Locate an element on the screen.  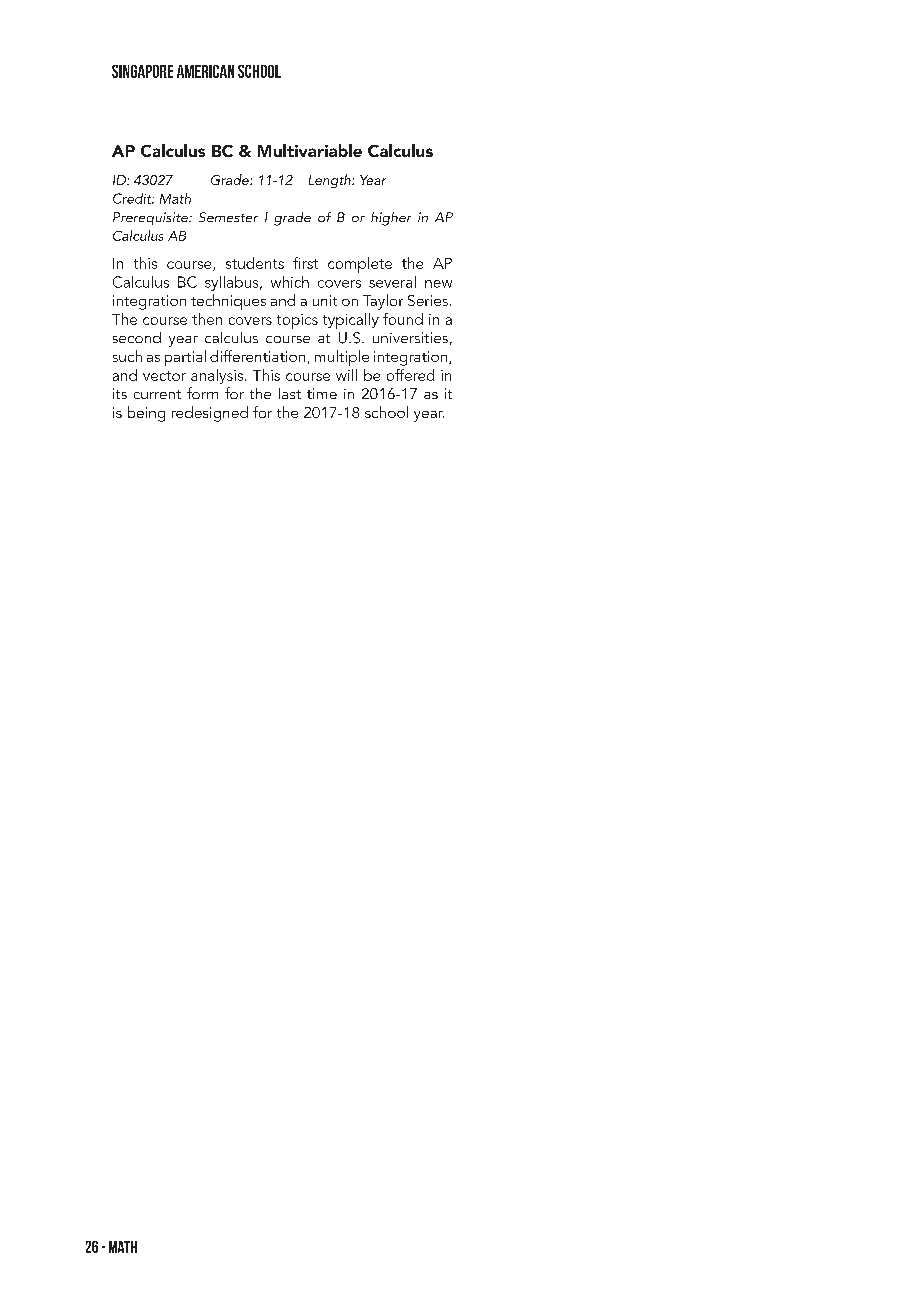
Semester is located at coordinates (228, 217).
